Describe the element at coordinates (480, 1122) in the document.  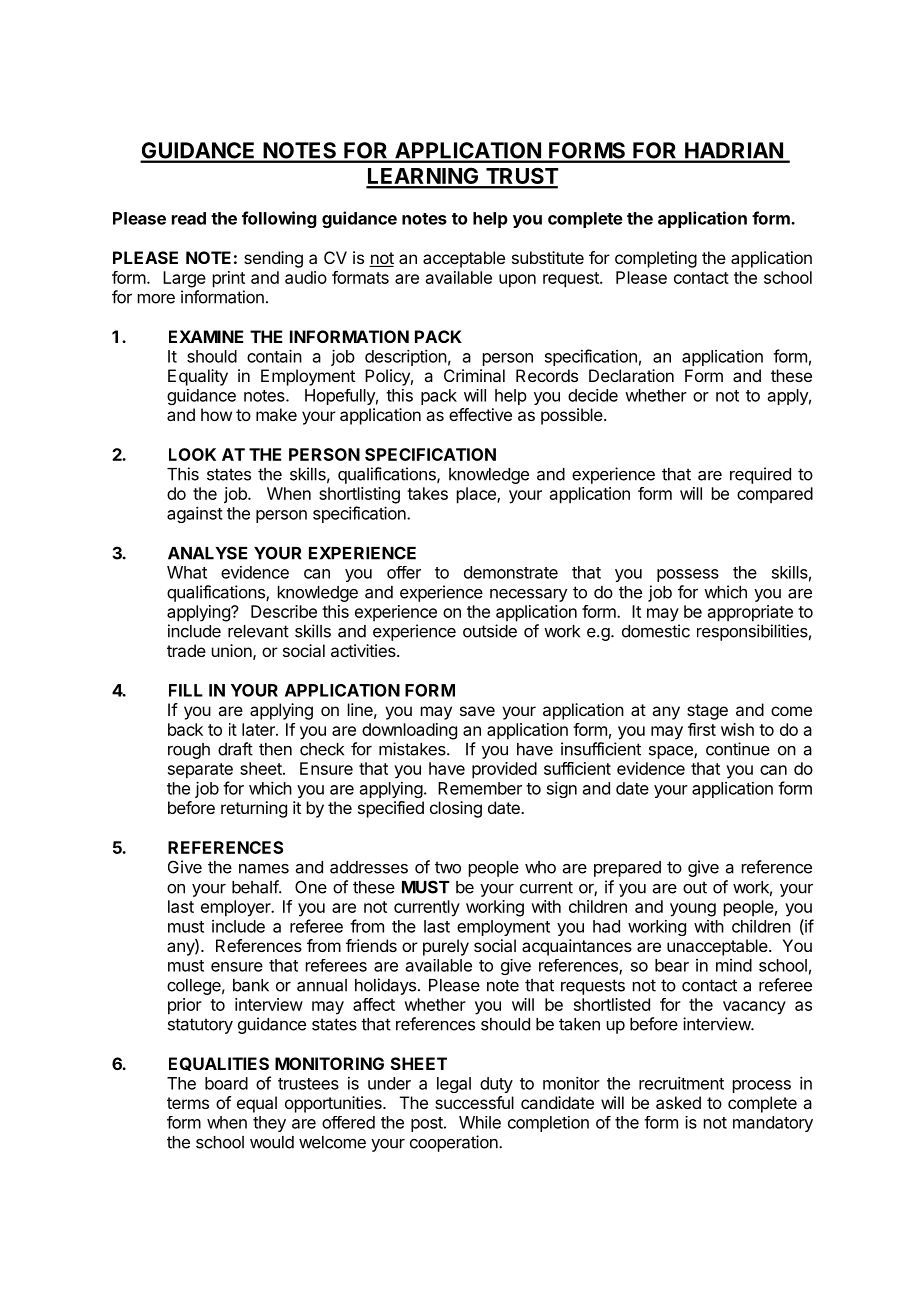
I see `While` at that location.
